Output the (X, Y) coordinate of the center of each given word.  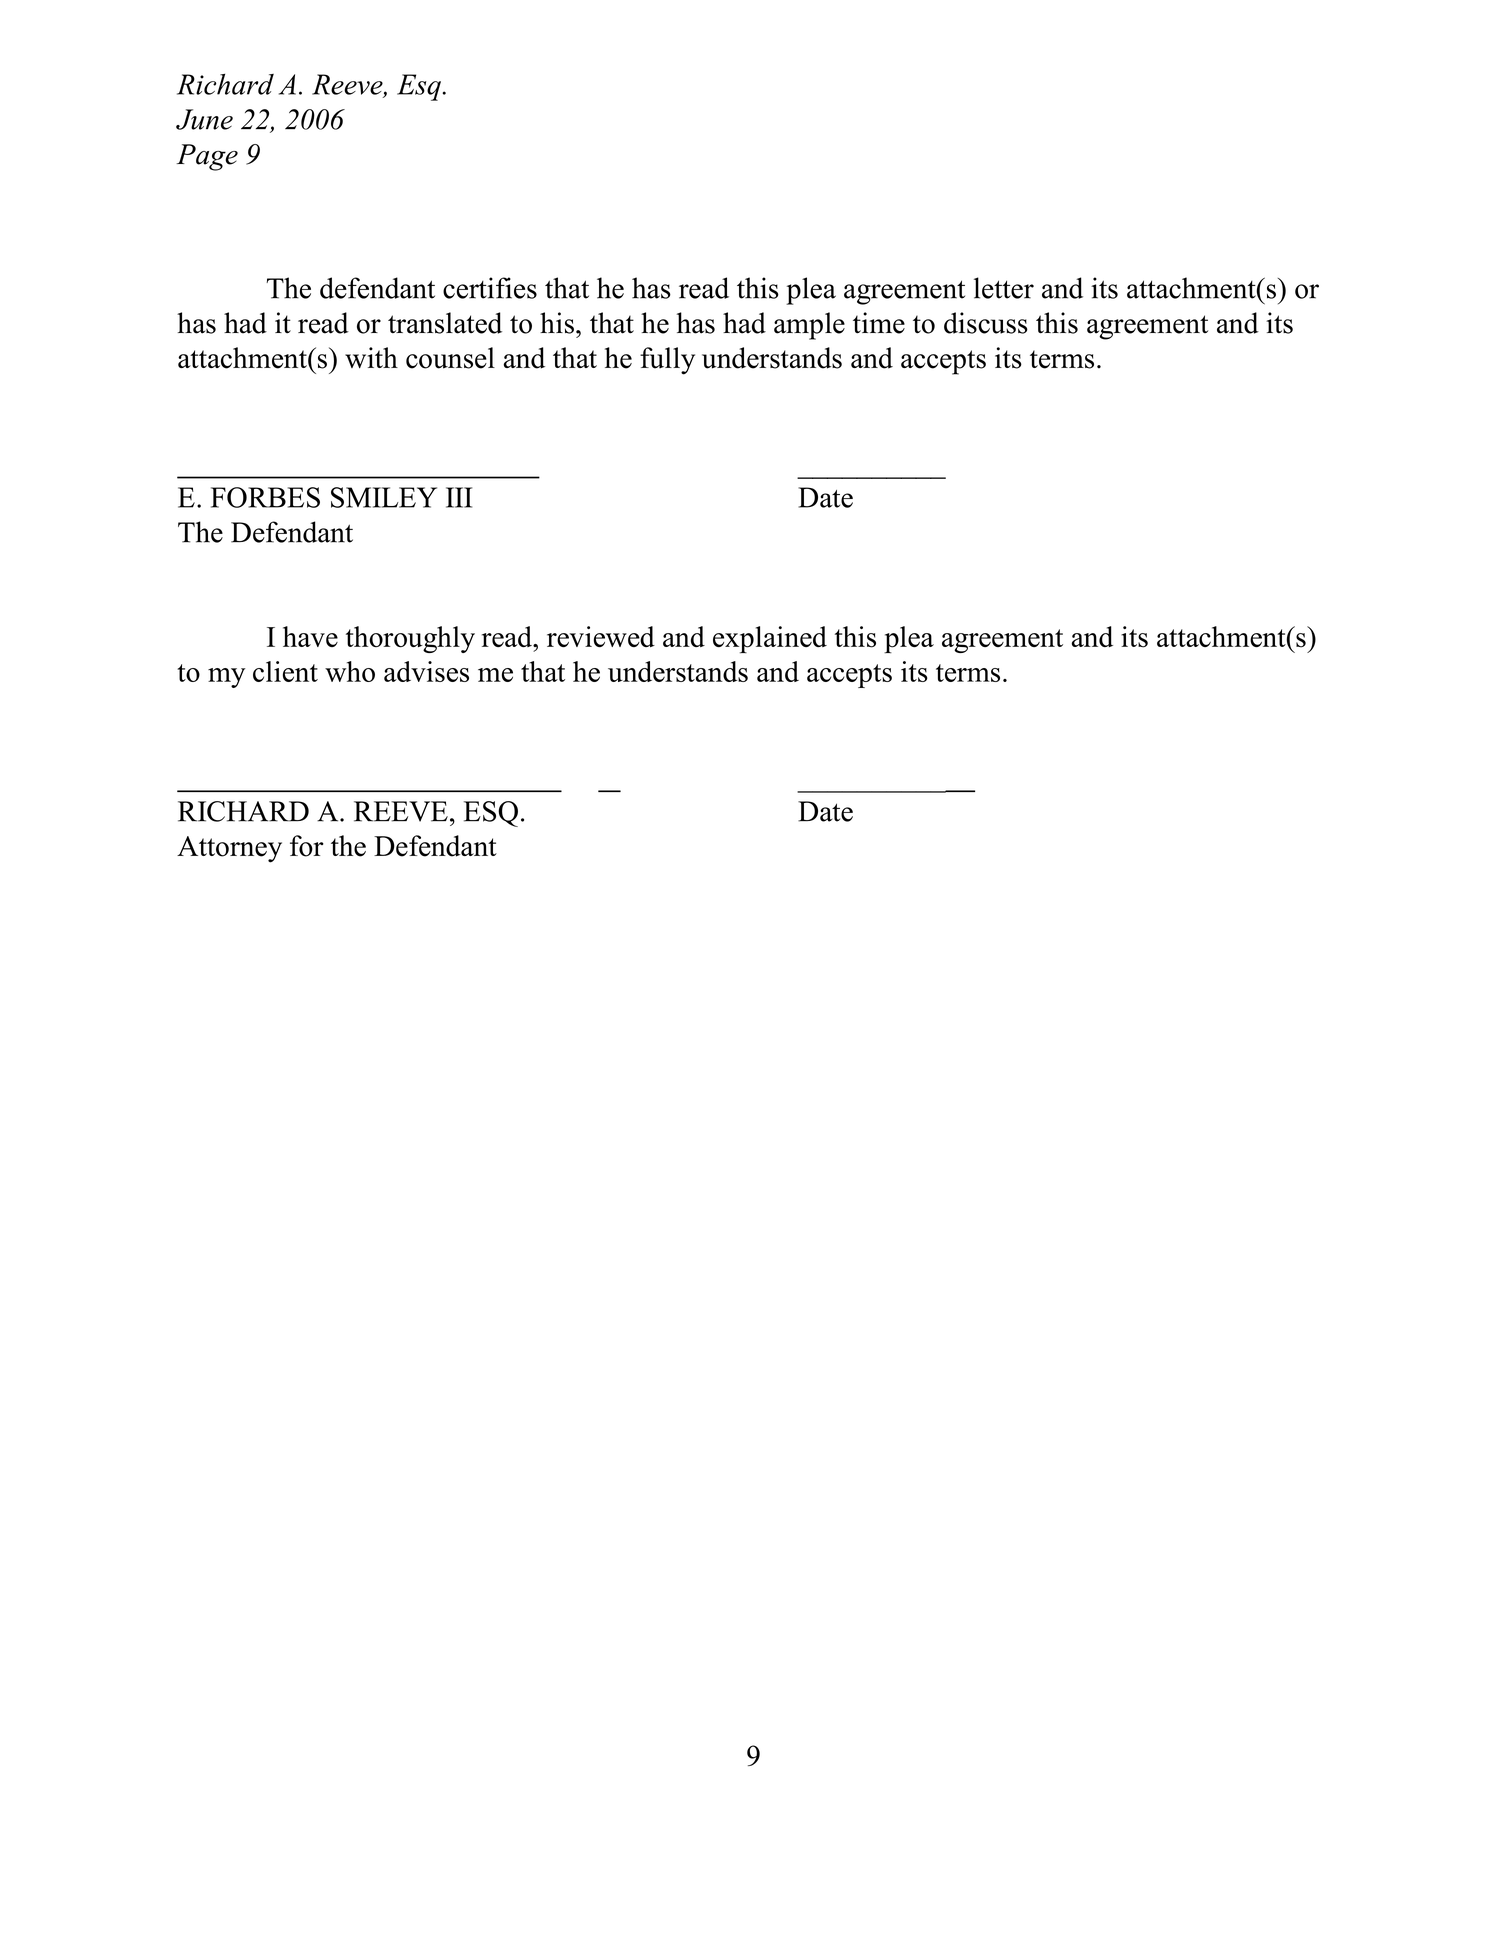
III (459, 497)
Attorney (229, 849)
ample (809, 326)
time (879, 323)
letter (1004, 288)
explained (770, 640)
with (371, 358)
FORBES (265, 497)
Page (207, 157)
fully (667, 361)
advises (426, 671)
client (285, 671)
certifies (490, 288)
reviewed (601, 636)
